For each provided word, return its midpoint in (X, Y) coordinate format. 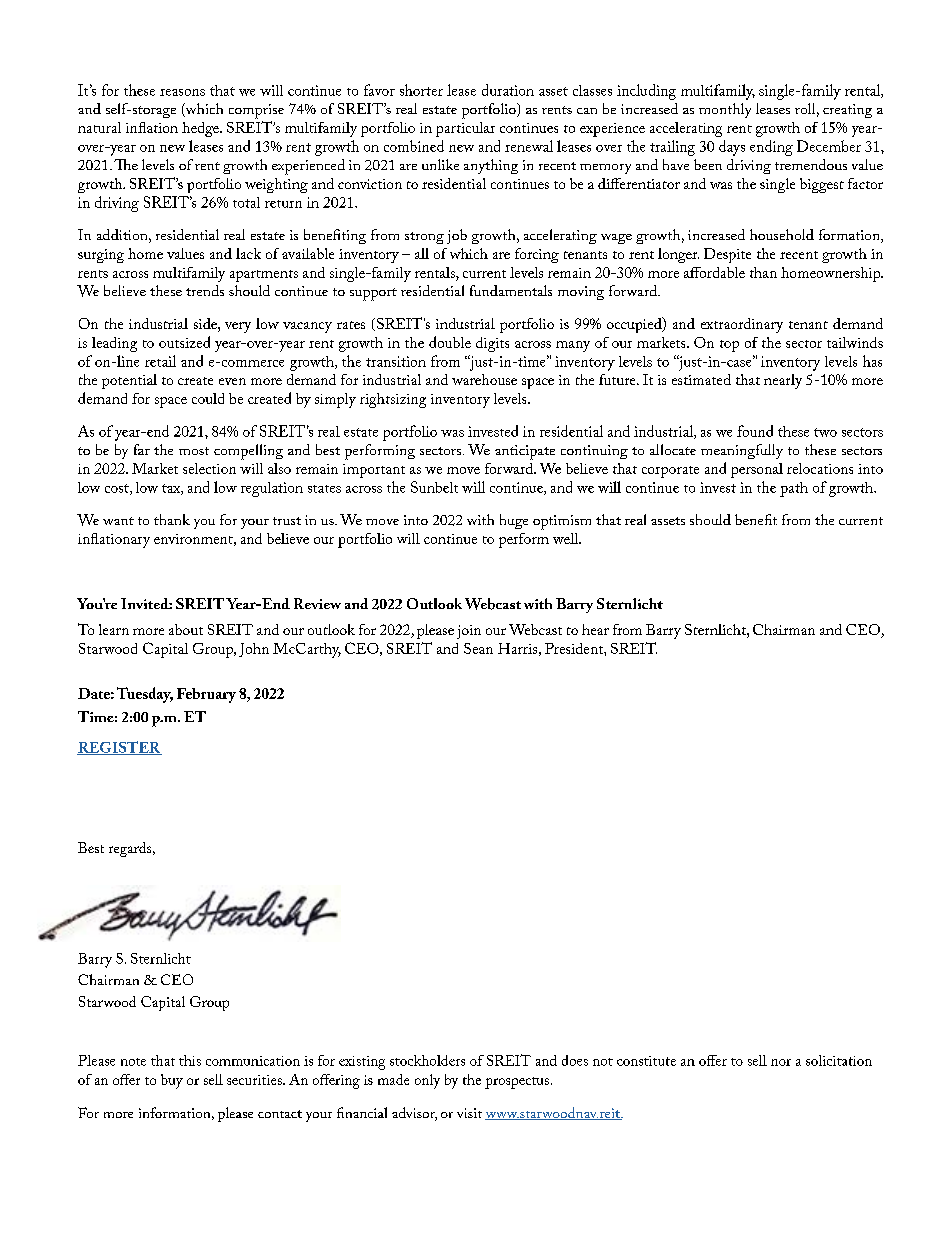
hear (595, 629)
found (755, 431)
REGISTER (119, 748)
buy (172, 1081)
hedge (201, 129)
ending (771, 148)
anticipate (525, 452)
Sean (478, 648)
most (194, 451)
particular (465, 129)
